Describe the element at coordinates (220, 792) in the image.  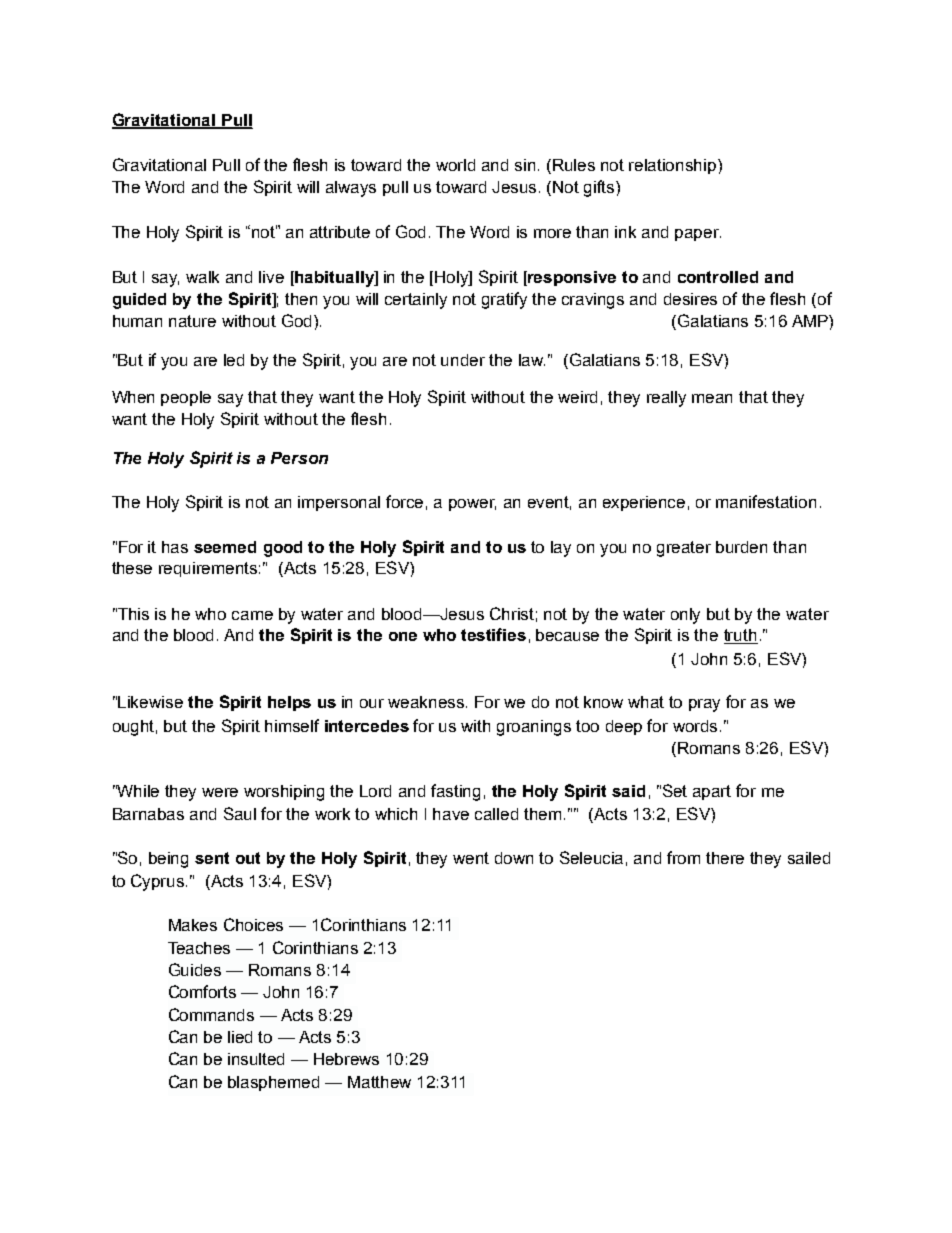
I see `were` at that location.
